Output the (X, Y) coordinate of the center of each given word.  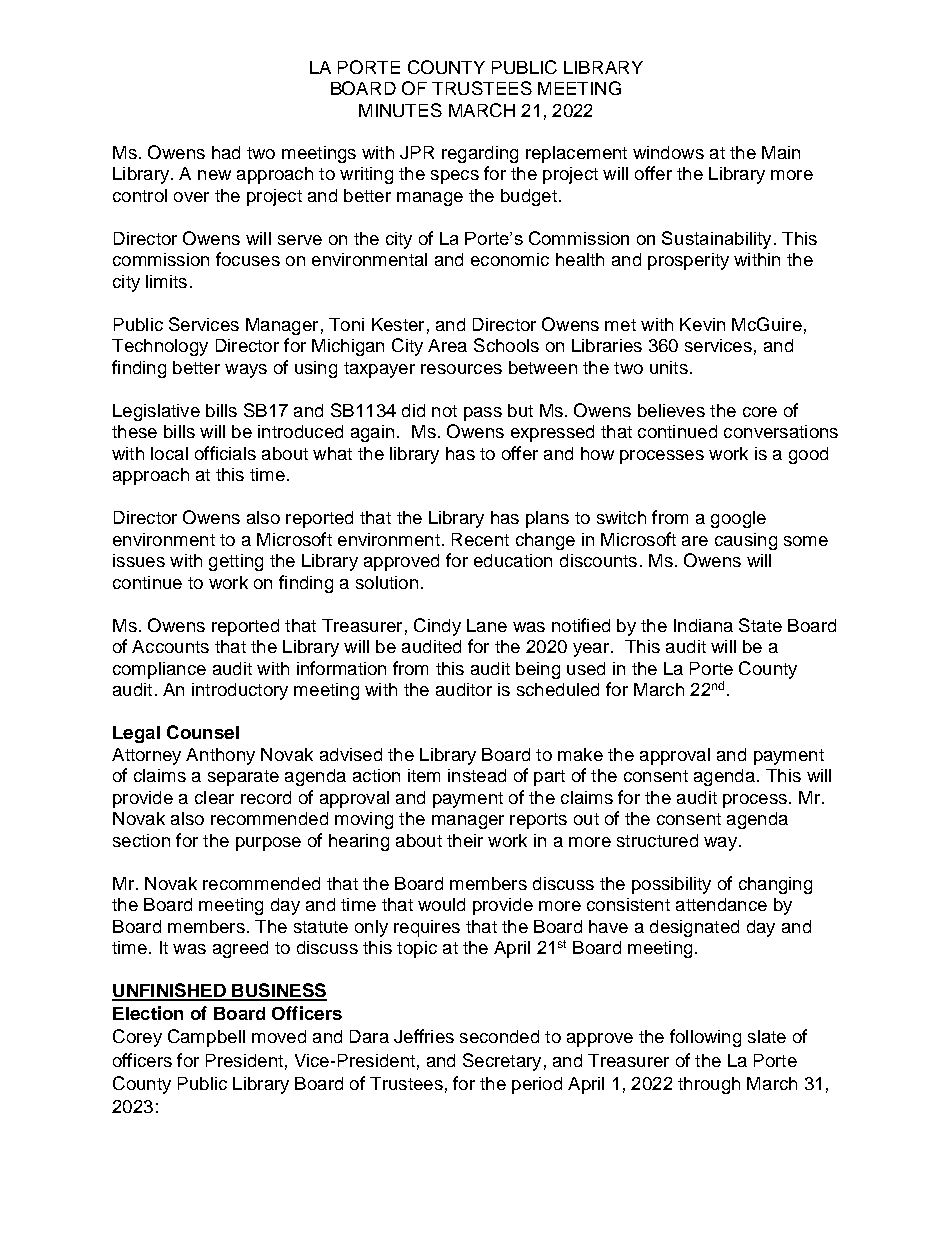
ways (246, 371)
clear (214, 797)
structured (657, 840)
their (465, 840)
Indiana (703, 625)
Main (781, 152)
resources (461, 369)
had (226, 152)
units (669, 367)
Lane (487, 625)
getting (236, 562)
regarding (480, 154)
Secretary (502, 1062)
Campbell (206, 1038)
